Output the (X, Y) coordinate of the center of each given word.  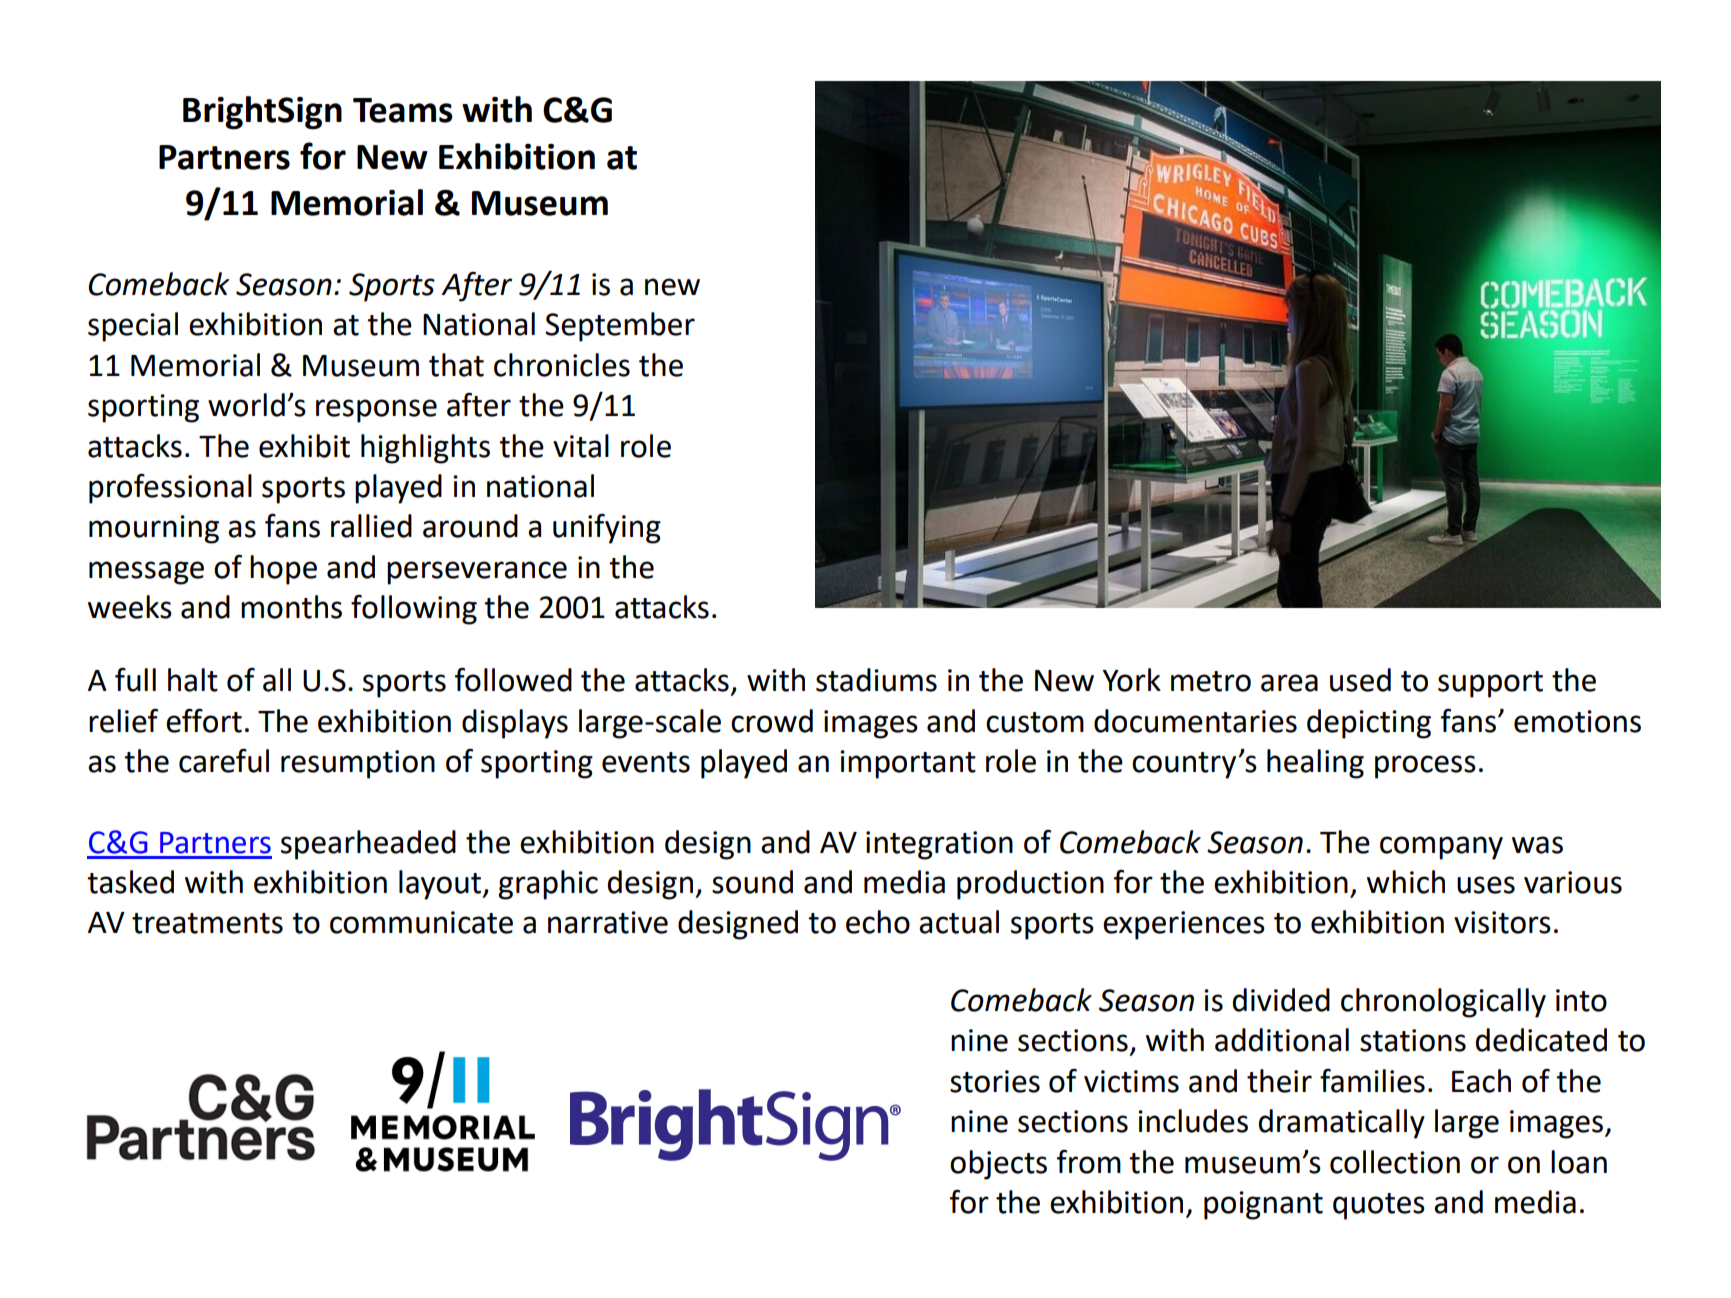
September (620, 327)
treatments (207, 923)
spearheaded (368, 845)
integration (939, 845)
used (1360, 680)
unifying (607, 529)
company (1441, 848)
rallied (371, 526)
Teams (403, 110)
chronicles (562, 365)
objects (998, 1165)
